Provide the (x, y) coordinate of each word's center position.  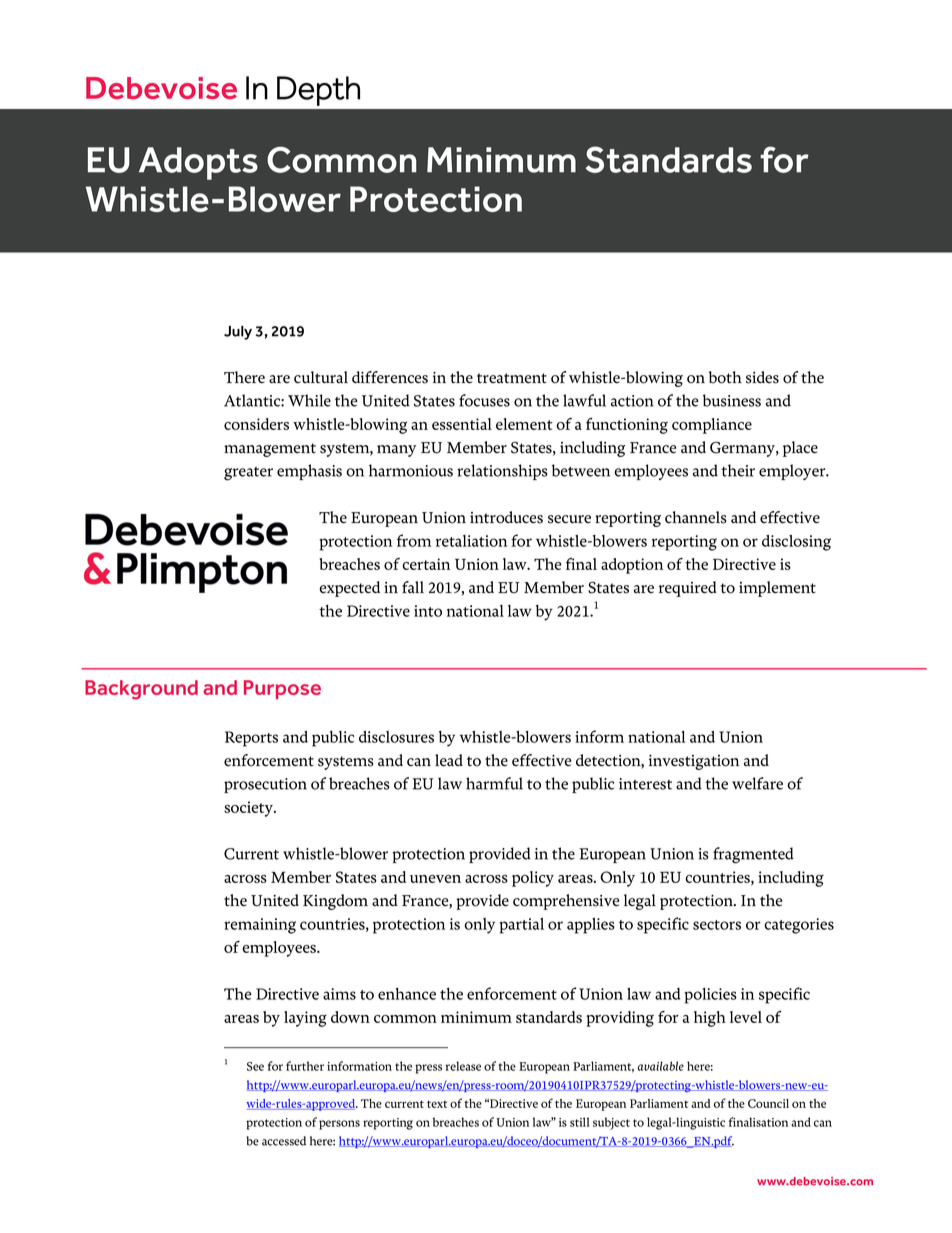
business (732, 400)
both (725, 377)
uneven (435, 879)
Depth (318, 91)
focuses (484, 400)
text (437, 1104)
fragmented (753, 855)
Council (768, 1103)
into (428, 611)
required (688, 589)
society (250, 809)
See (255, 1066)
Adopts (198, 163)
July (238, 333)
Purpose (282, 689)
